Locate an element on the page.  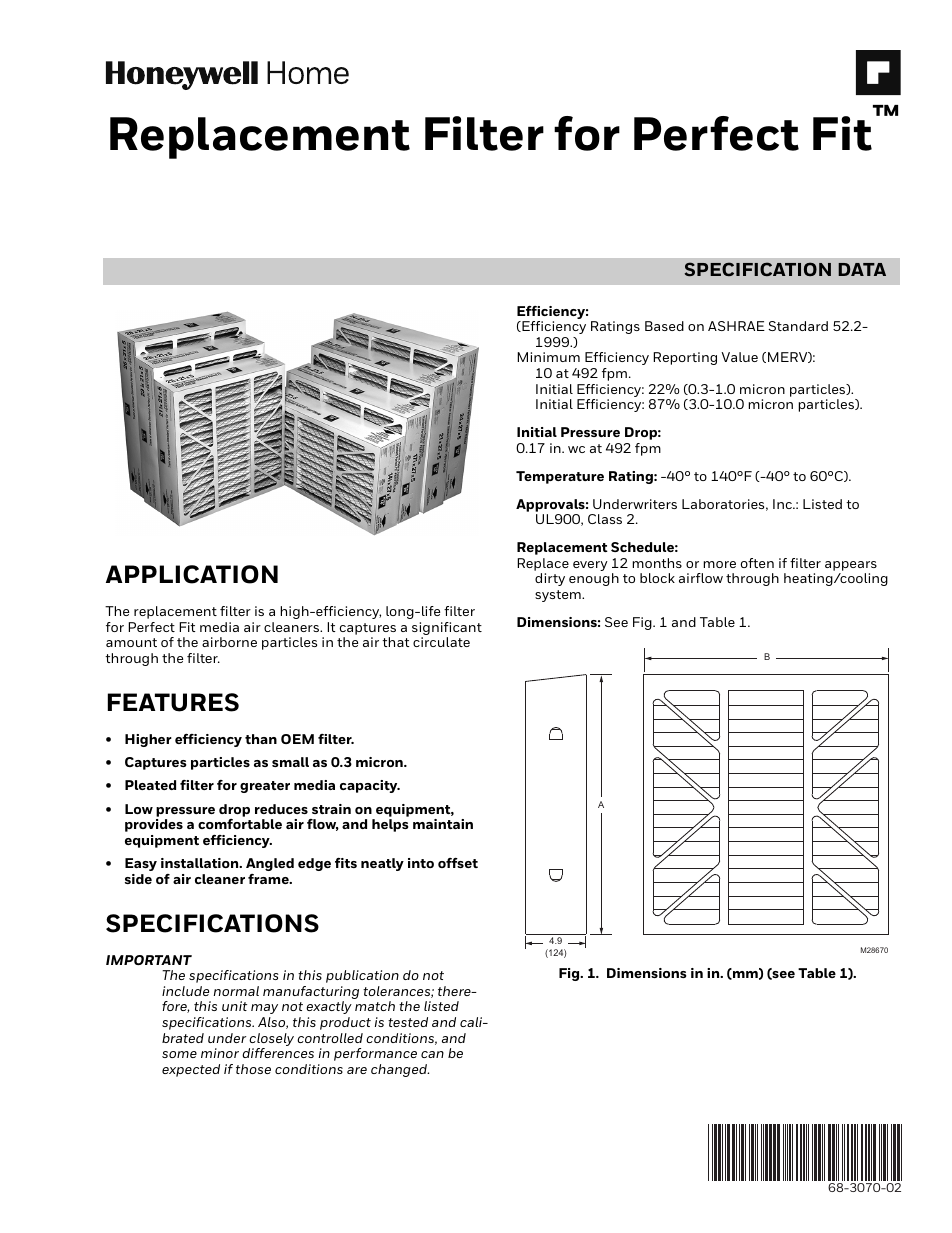
often is located at coordinates (757, 563).
